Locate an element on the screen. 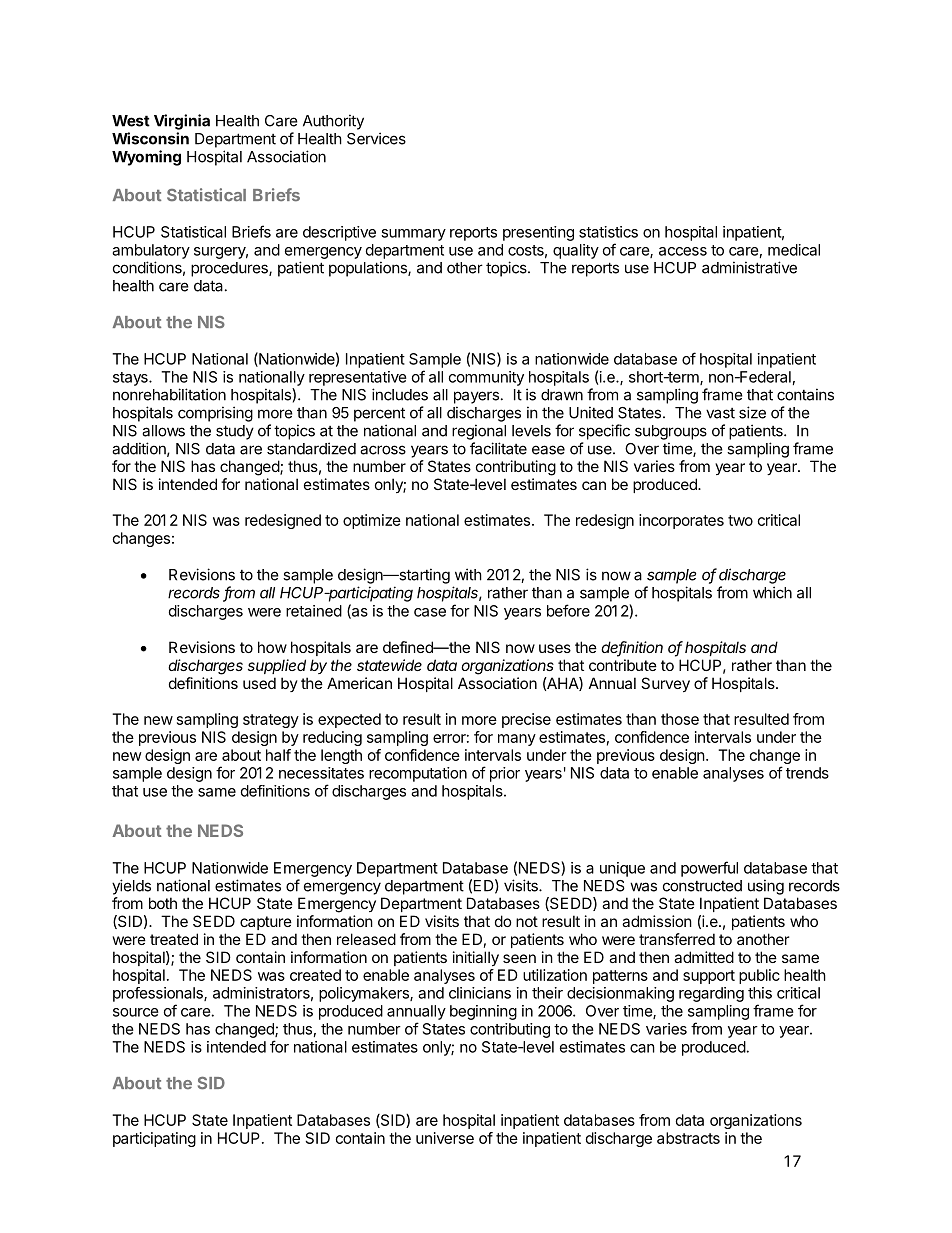  comprising is located at coordinates (215, 414).
